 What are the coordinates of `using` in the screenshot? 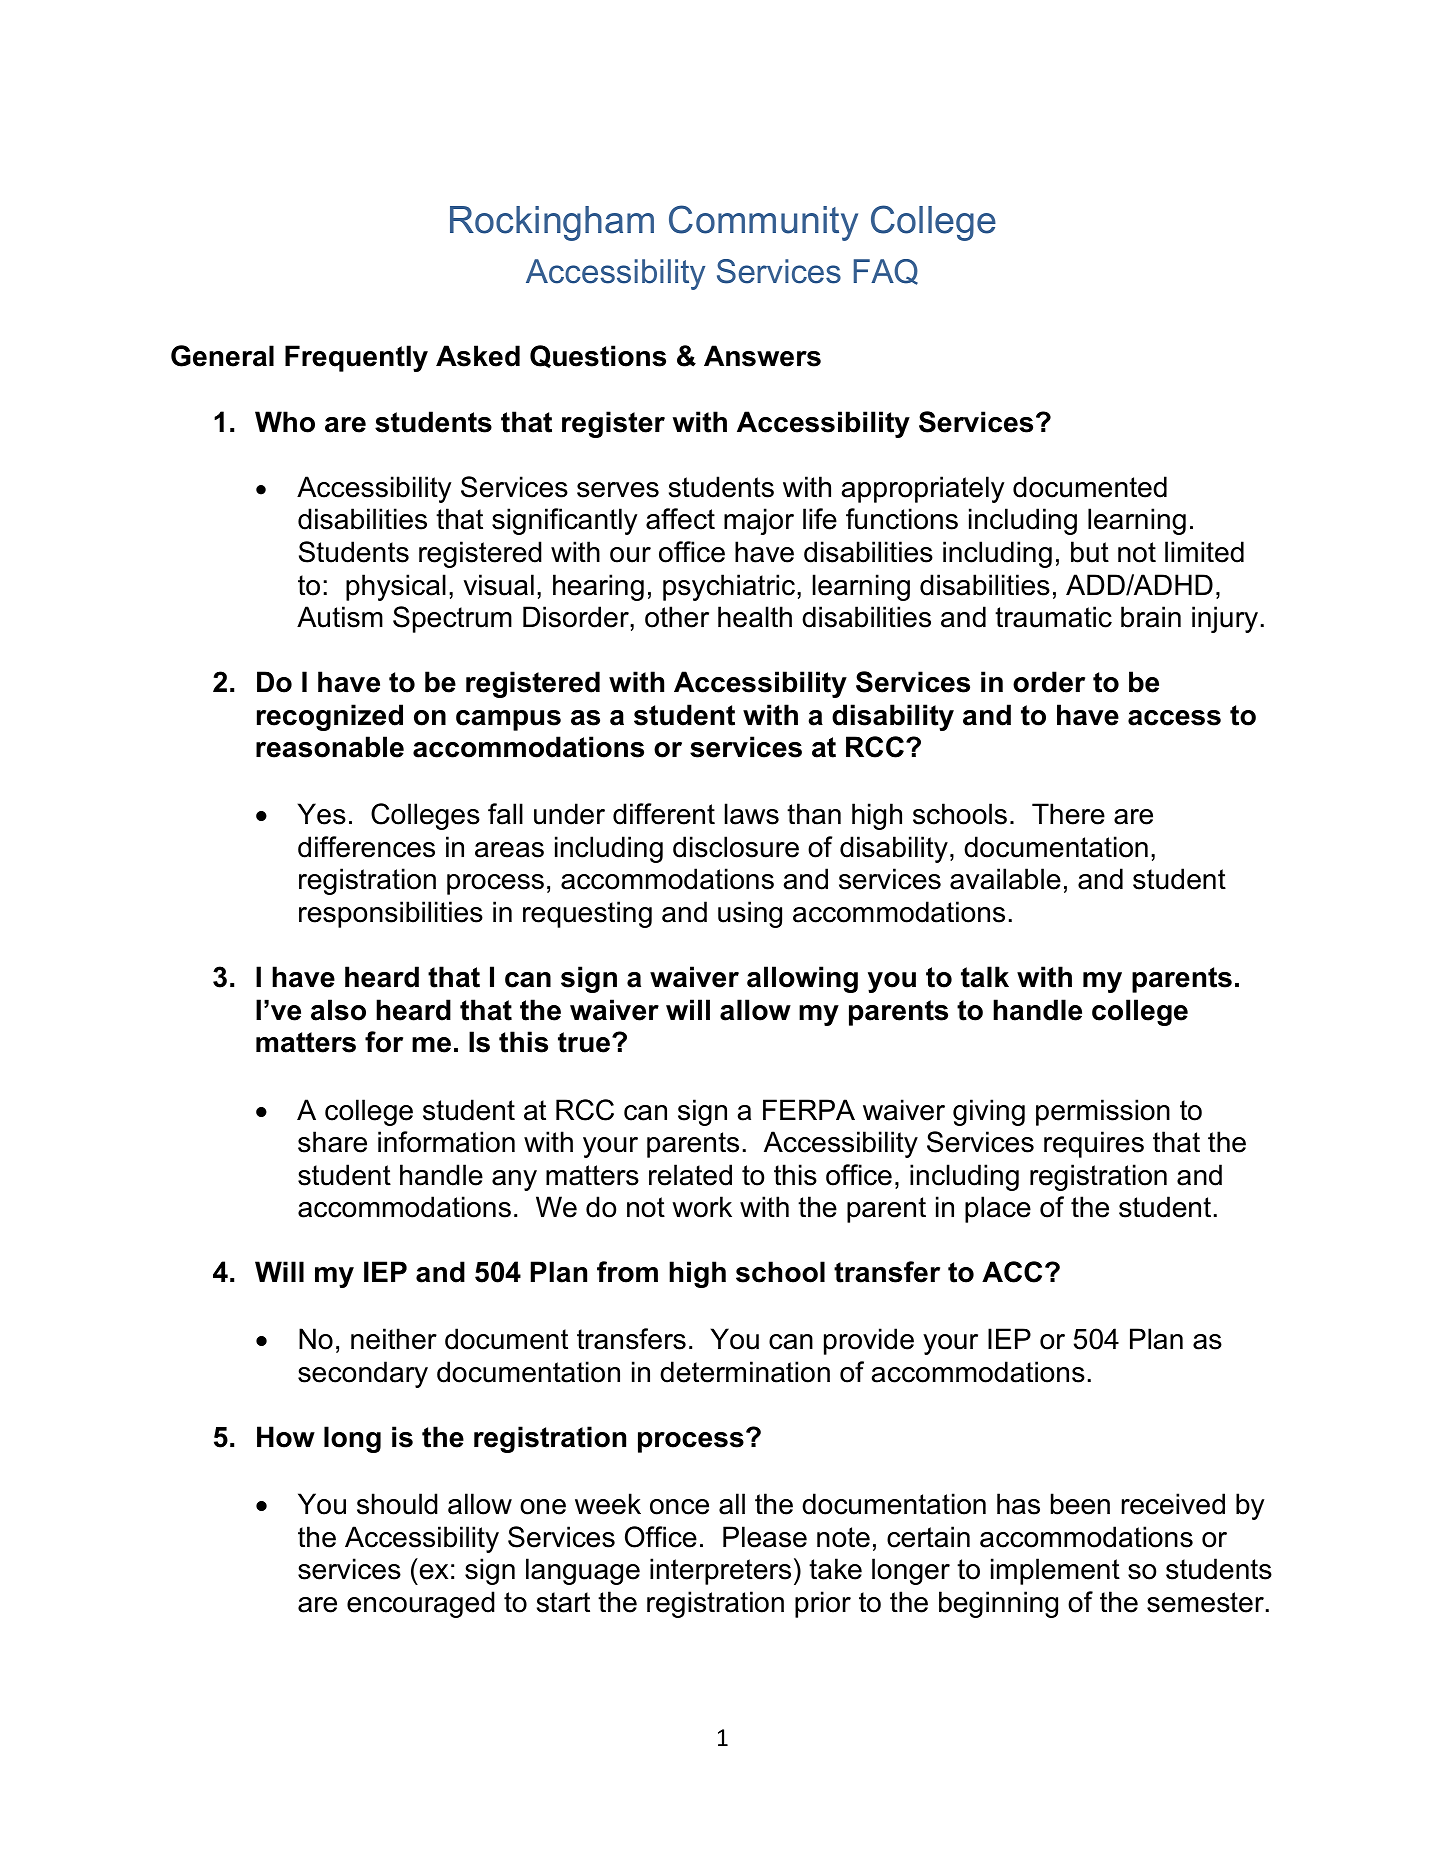 It's located at (750, 914).
